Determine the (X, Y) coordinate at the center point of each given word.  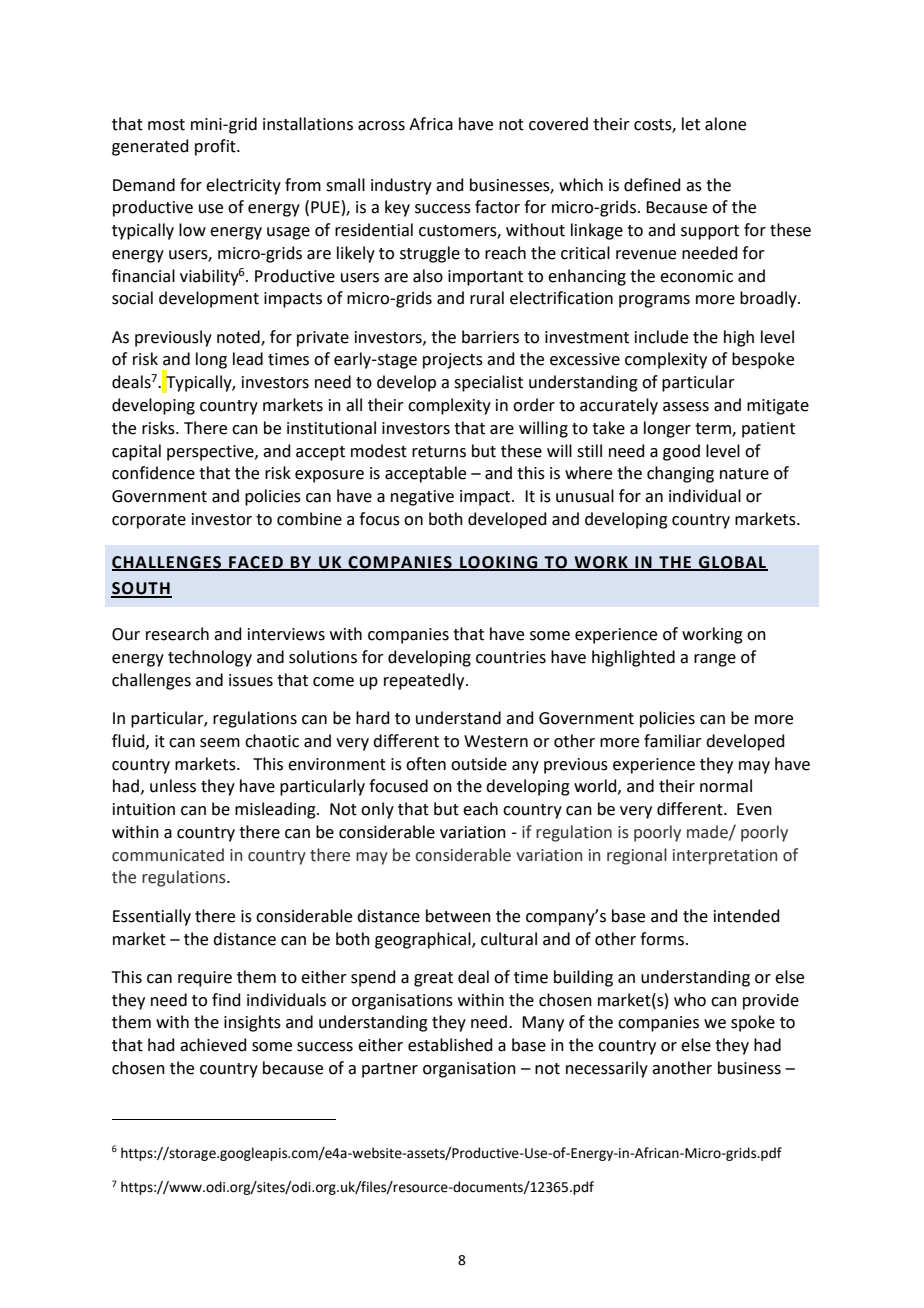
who (690, 1000)
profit (216, 147)
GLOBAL (732, 563)
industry (401, 186)
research (177, 634)
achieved (213, 1045)
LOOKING (499, 563)
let (691, 124)
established (450, 1045)
